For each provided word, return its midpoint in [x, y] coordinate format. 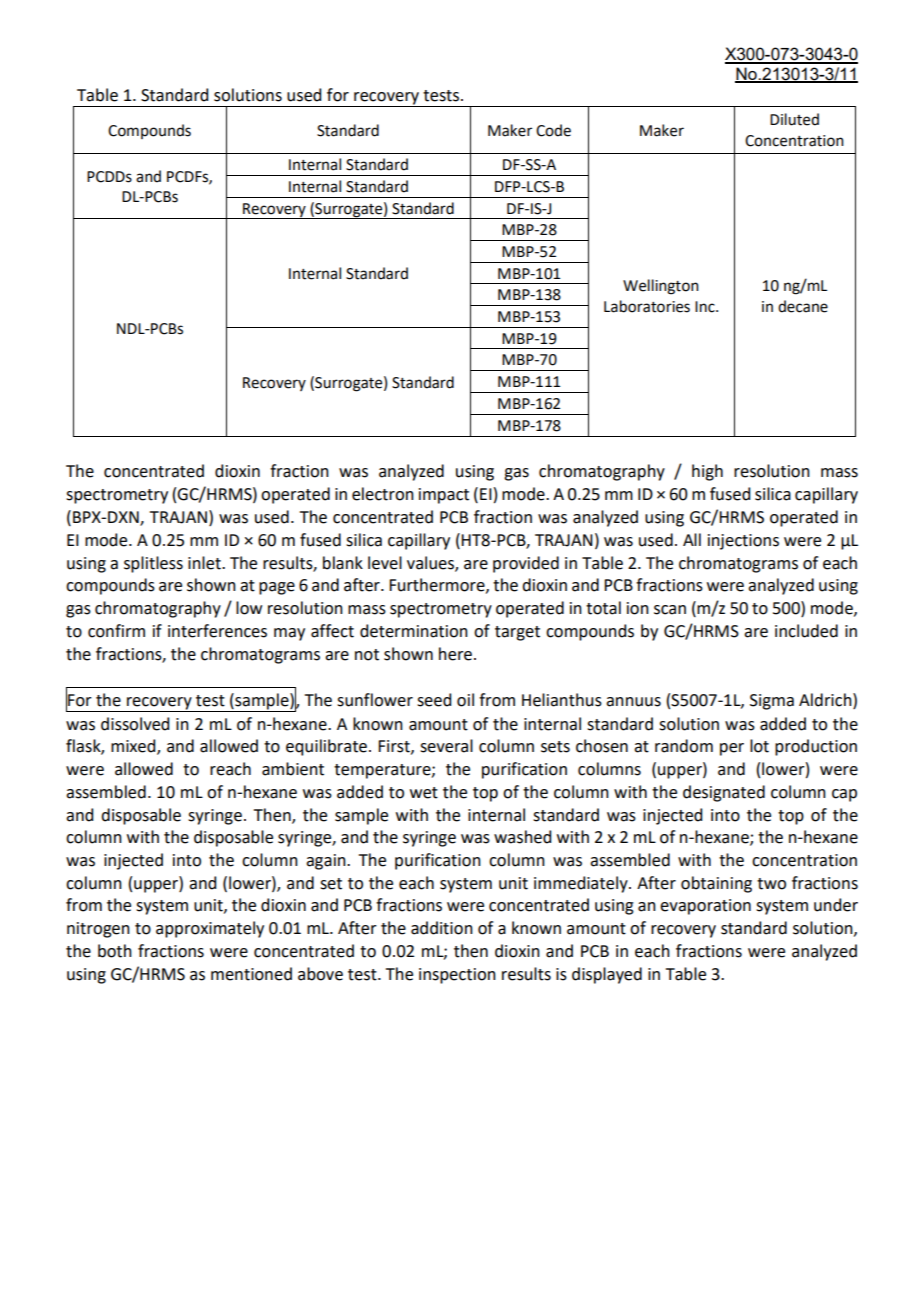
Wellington [661, 287]
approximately [210, 929]
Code [553, 130]
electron [383, 494]
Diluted [794, 119]
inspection [457, 976]
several [446, 746]
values [431, 563]
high [707, 472]
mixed [134, 747]
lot [759, 746]
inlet [205, 563]
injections [743, 542]
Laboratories [647, 306]
